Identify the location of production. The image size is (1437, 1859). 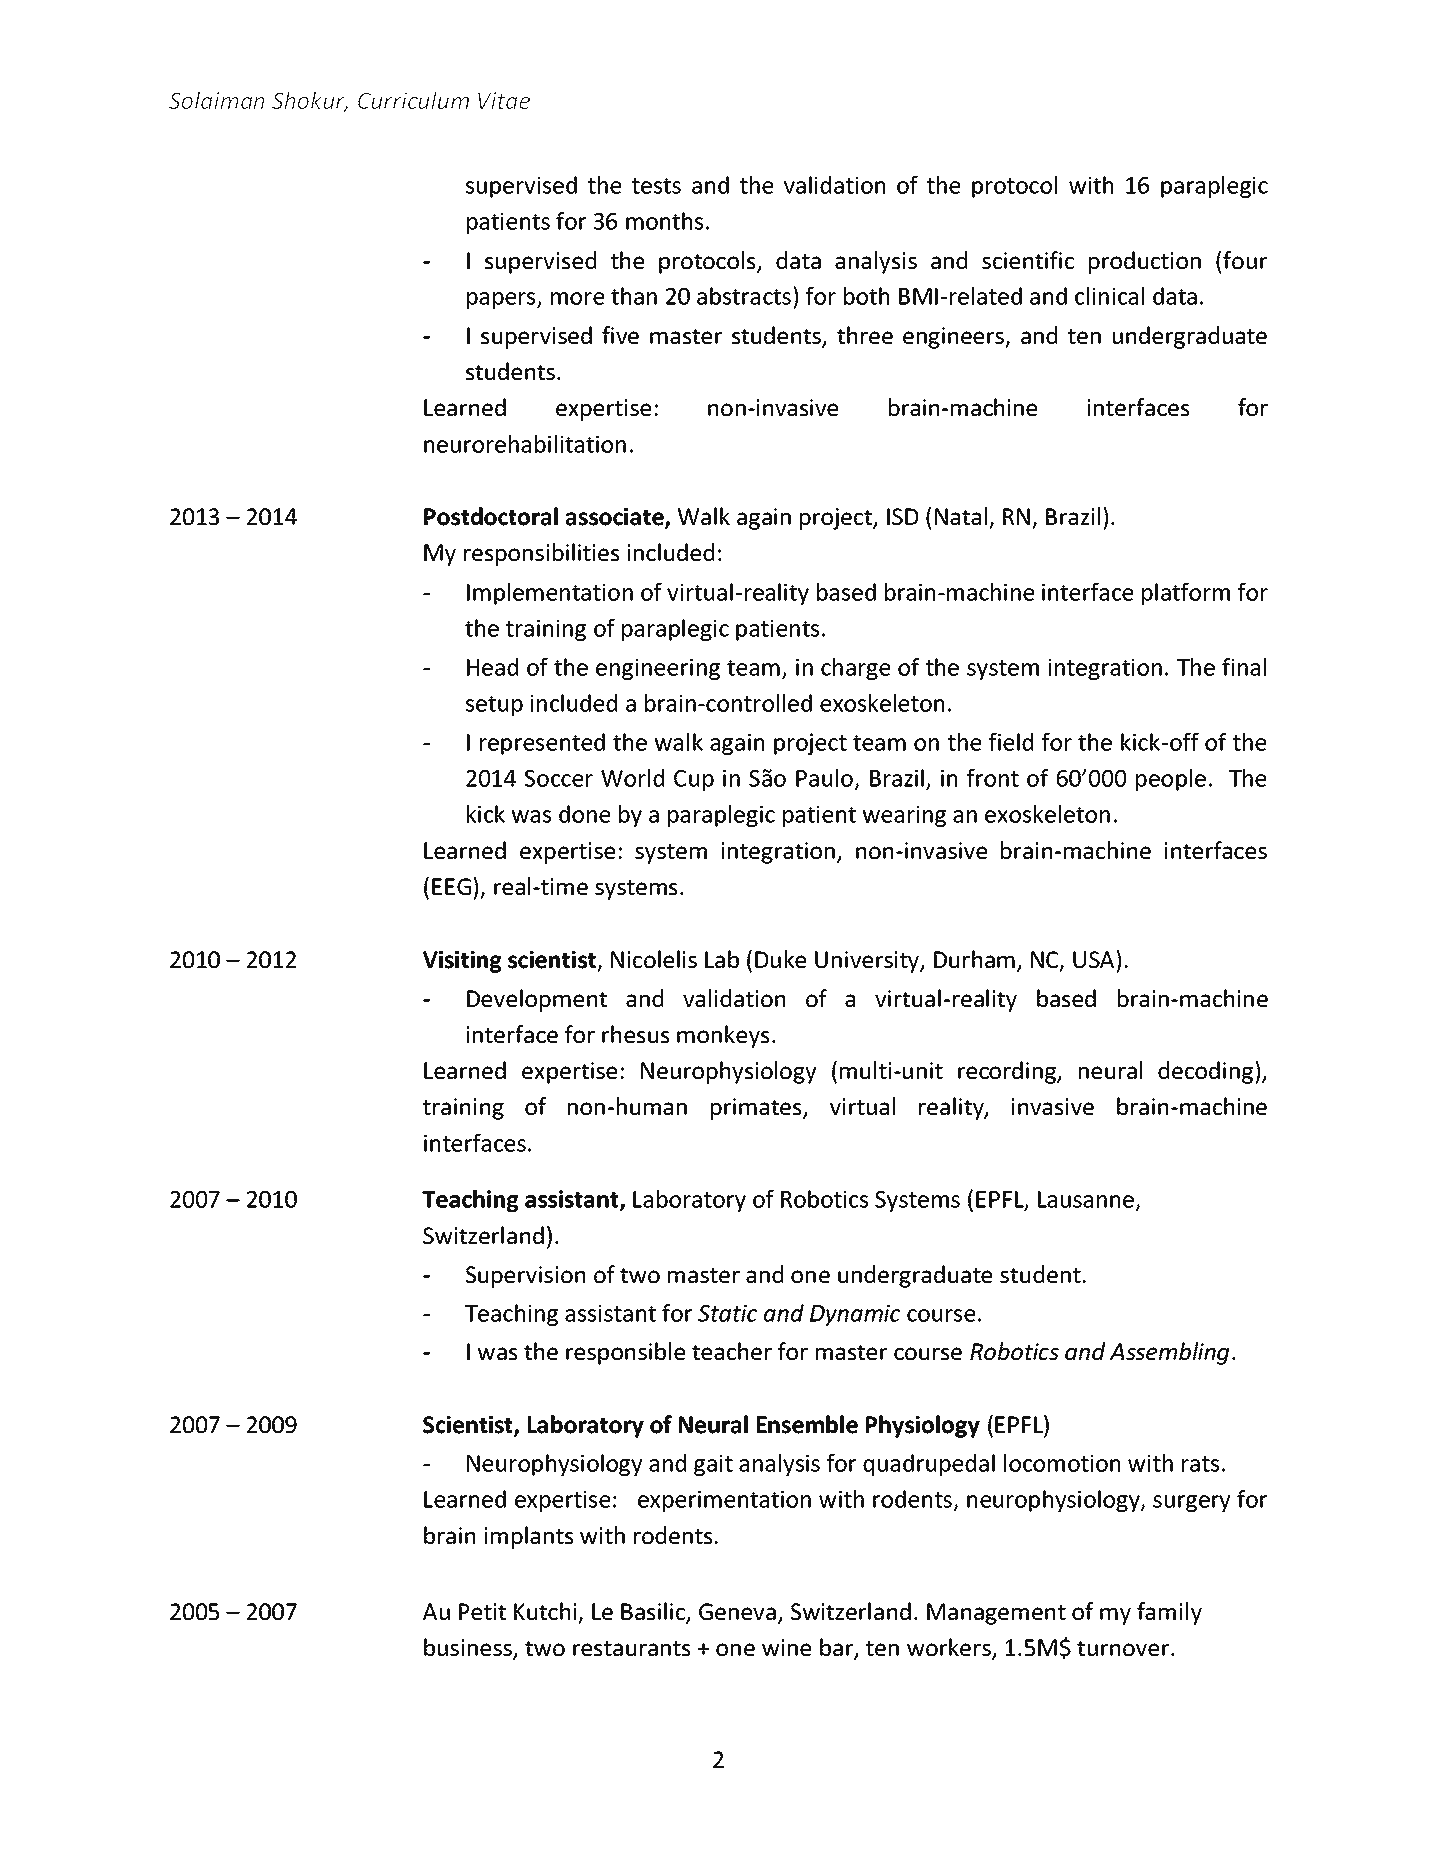
(1145, 262).
